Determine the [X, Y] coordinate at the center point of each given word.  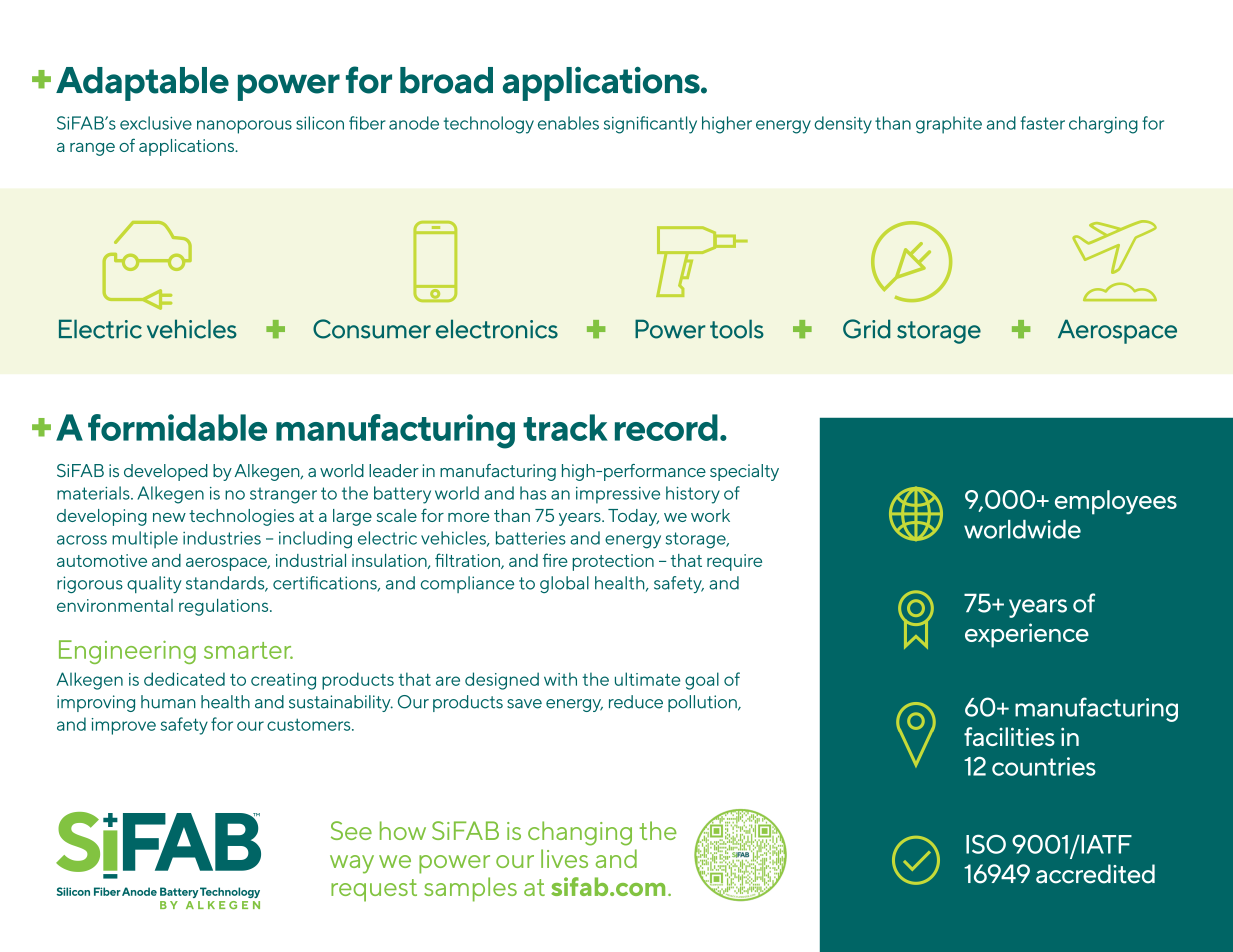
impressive [618, 495]
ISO [986, 844]
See [351, 830]
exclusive [156, 123]
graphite [949, 125]
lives [564, 858]
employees [1116, 502]
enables [568, 123]
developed [166, 472]
